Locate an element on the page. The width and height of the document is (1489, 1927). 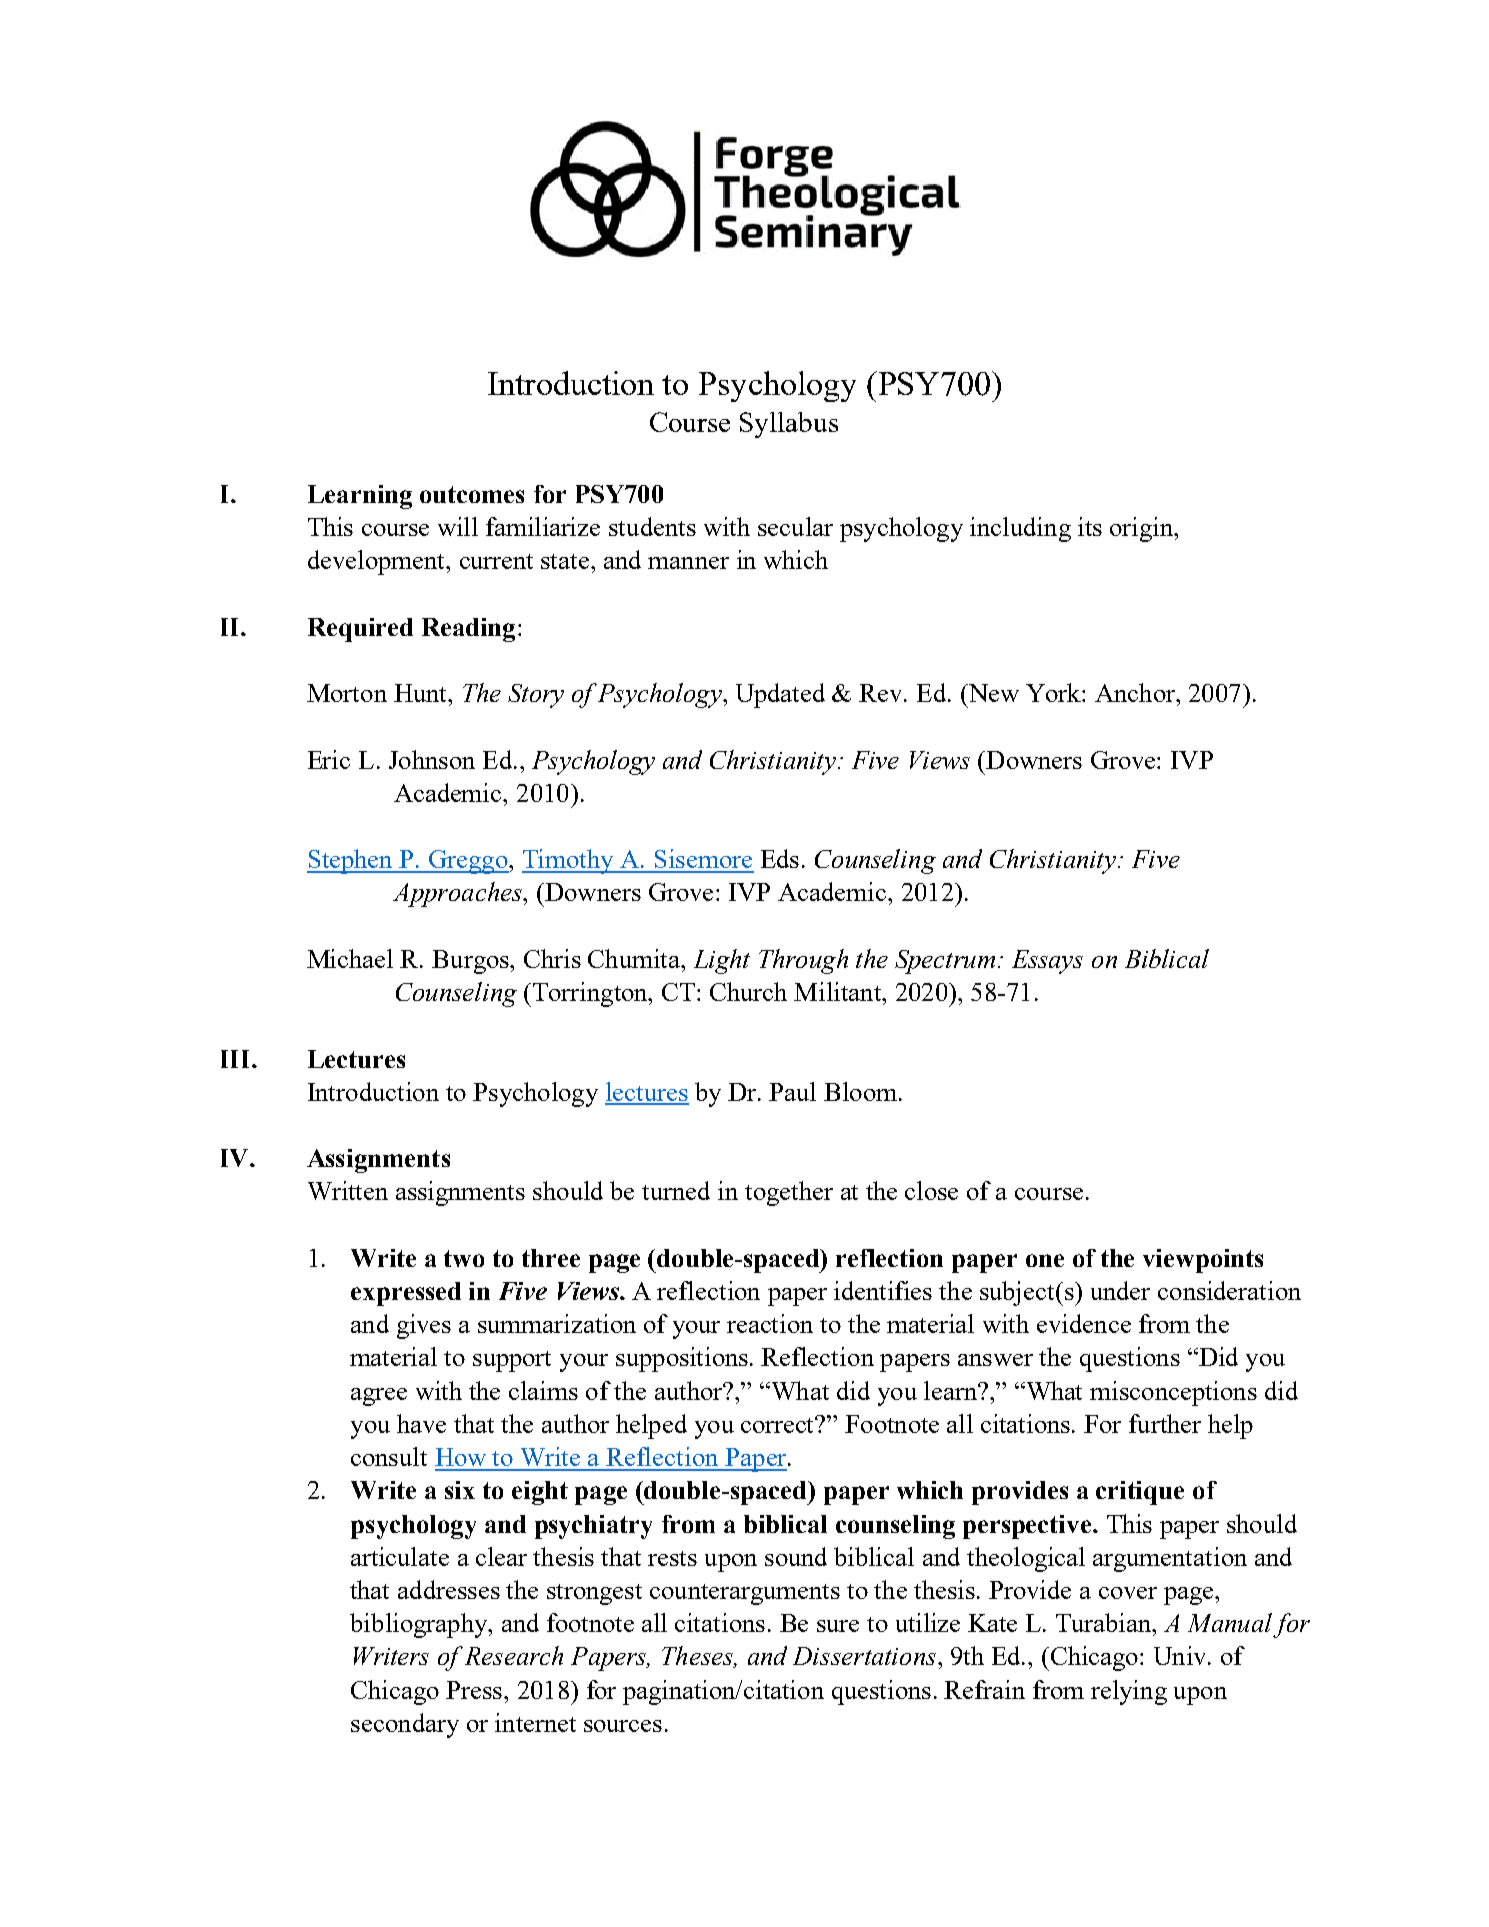
Syllabus is located at coordinates (789, 425).
